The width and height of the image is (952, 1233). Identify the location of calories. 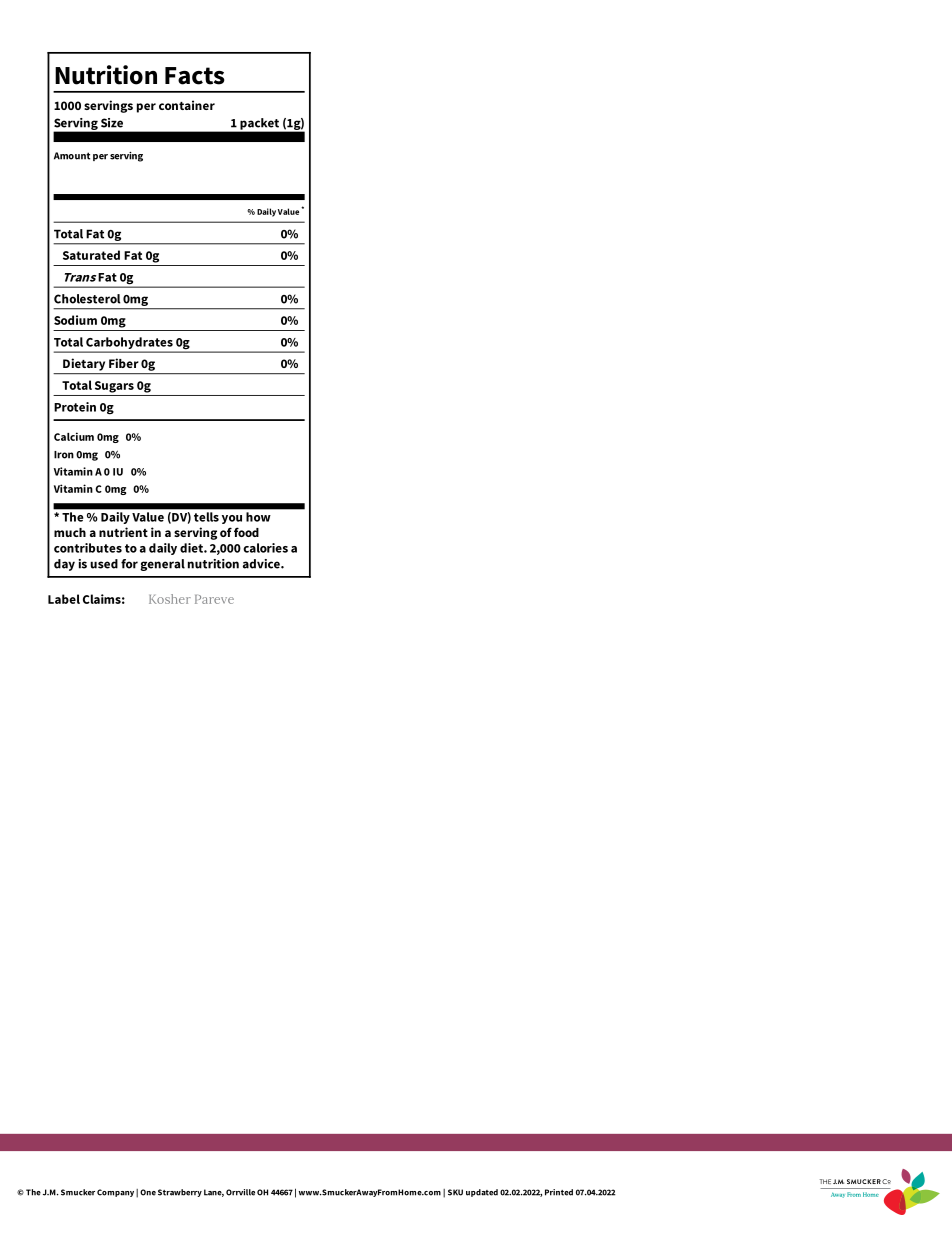
(265, 548).
